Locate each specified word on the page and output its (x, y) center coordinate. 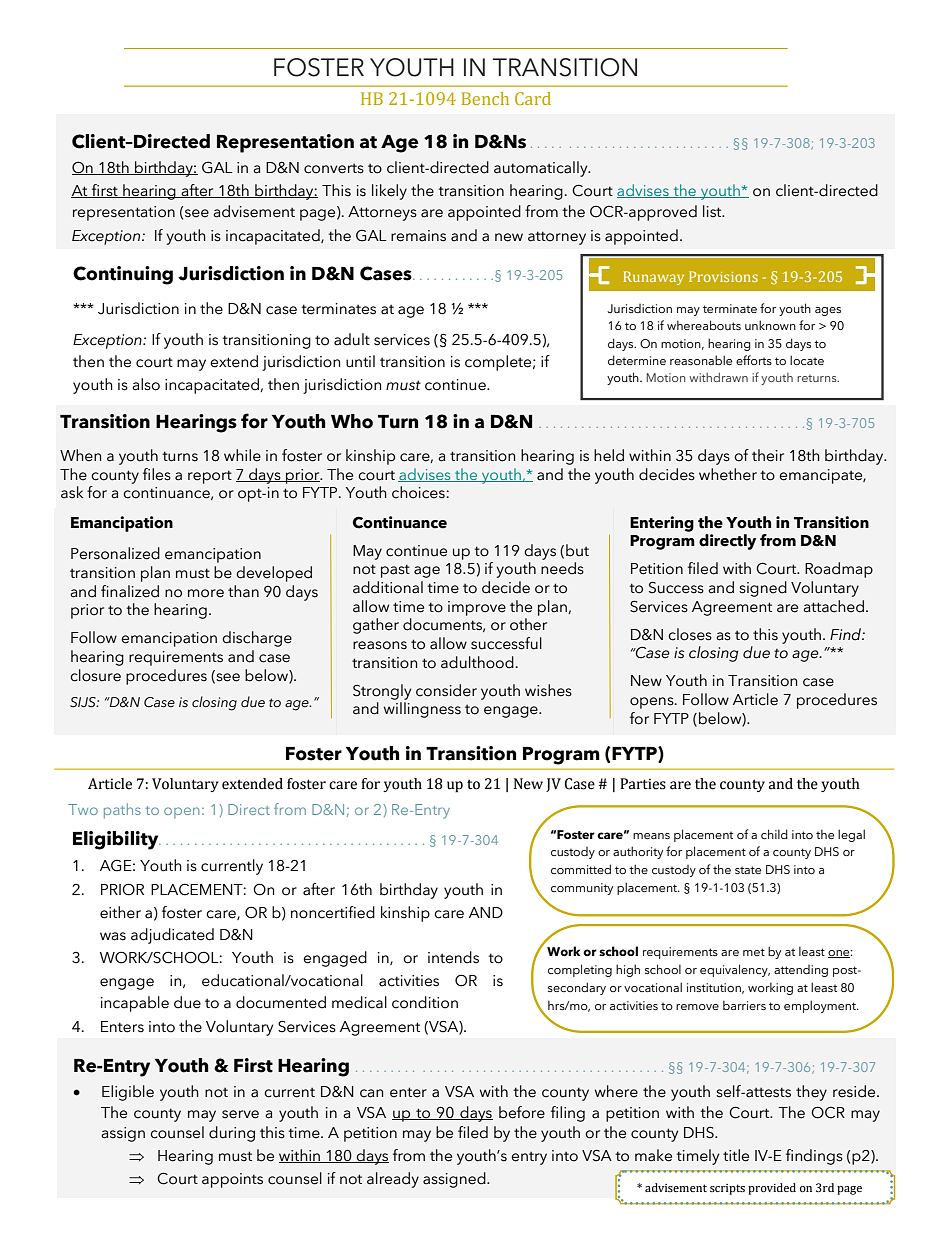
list (713, 211)
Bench (485, 98)
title (736, 1155)
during (232, 1134)
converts (334, 168)
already (393, 1180)
